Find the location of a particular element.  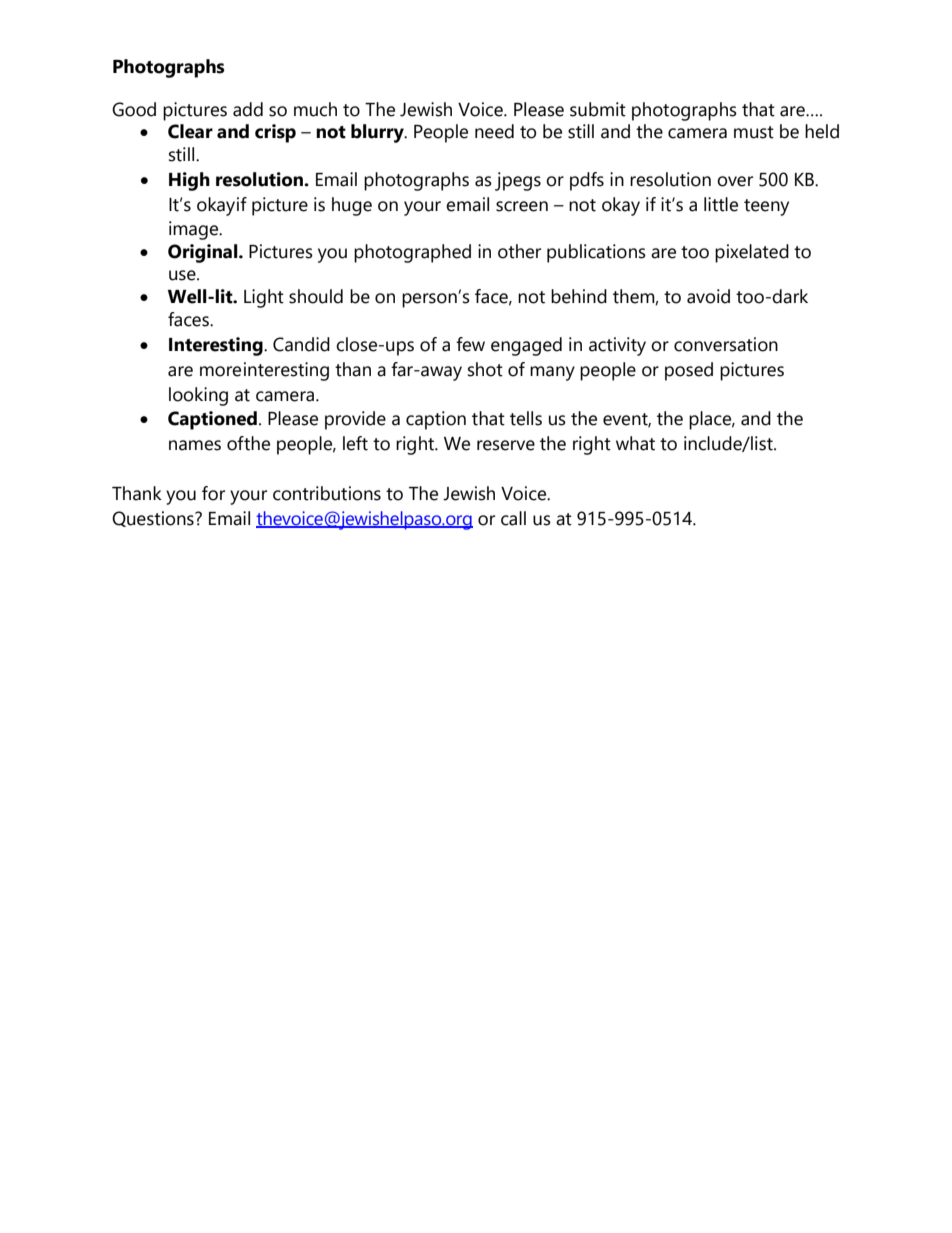

what is located at coordinates (635, 443).
